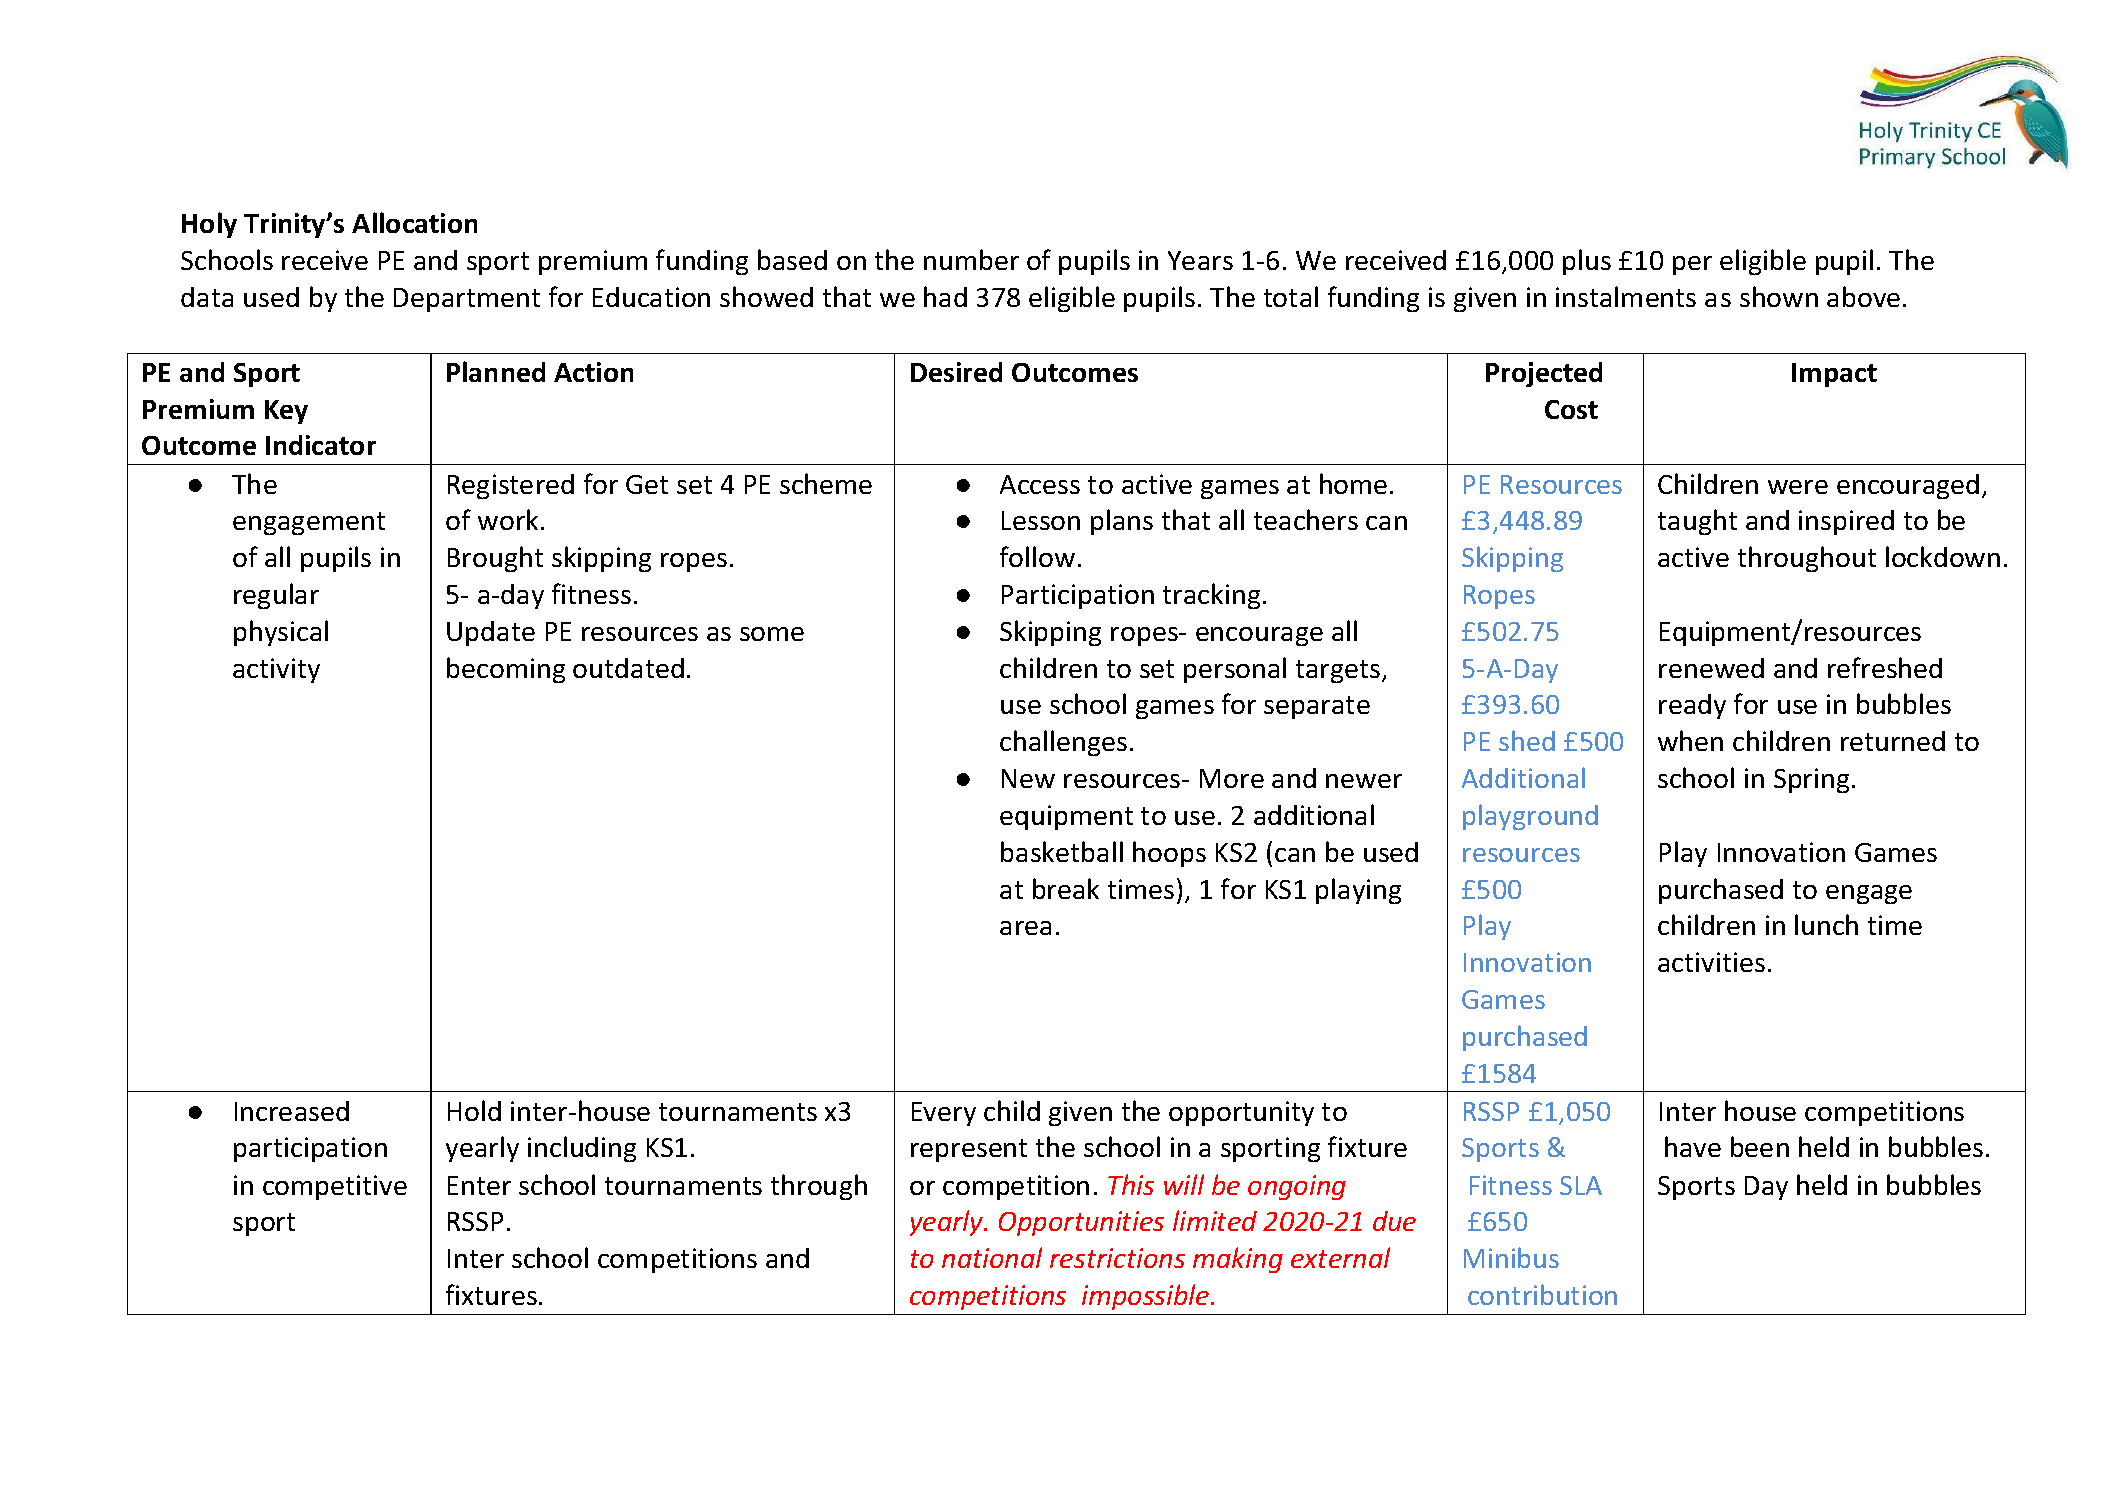 This page has width=2116, height=1496. I want to click on number, so click(971, 259).
